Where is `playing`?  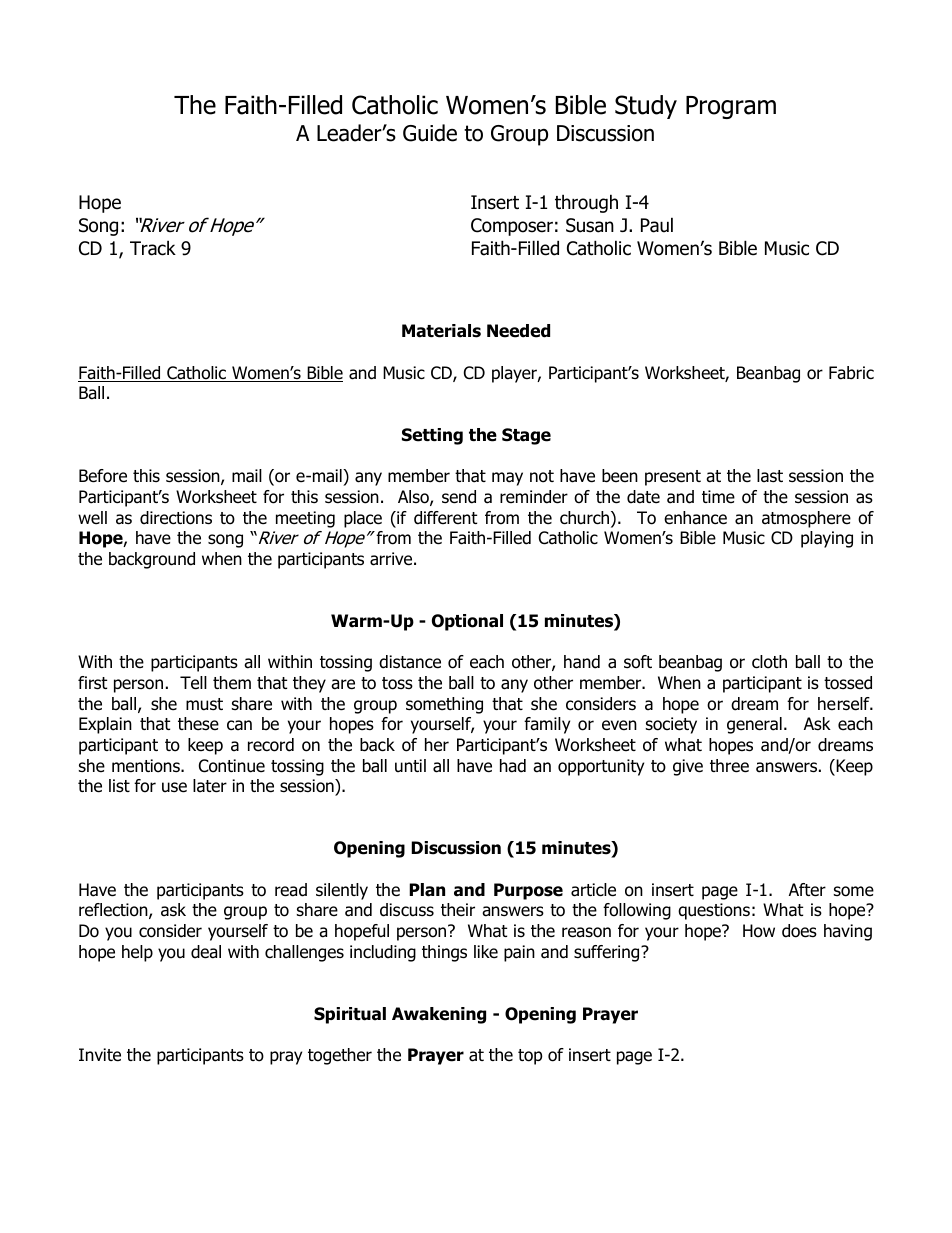 playing is located at coordinates (827, 539).
